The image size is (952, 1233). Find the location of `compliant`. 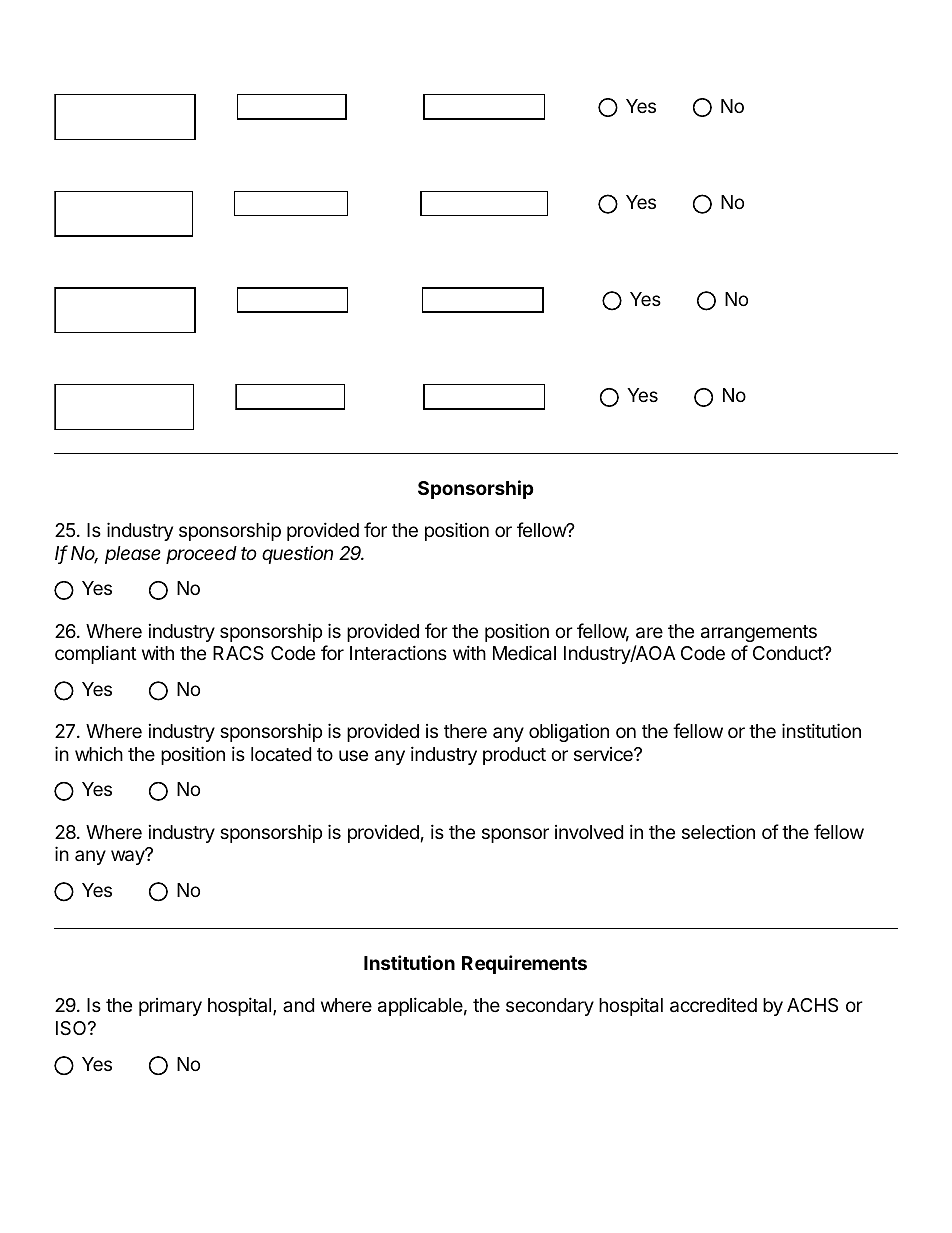

compliant is located at coordinates (96, 654).
